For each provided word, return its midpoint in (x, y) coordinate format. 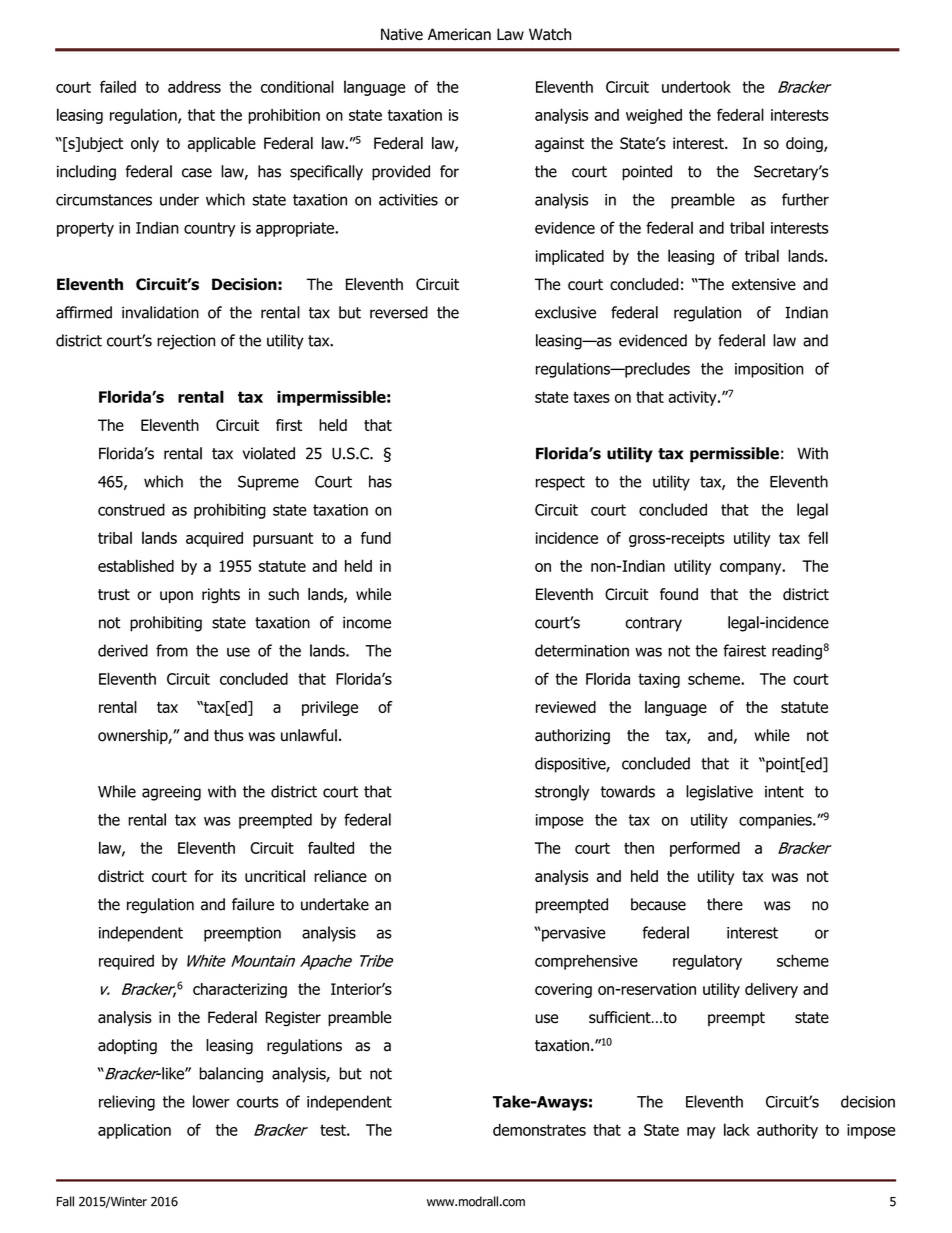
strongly (562, 793)
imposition (769, 370)
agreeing (171, 793)
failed (118, 86)
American (459, 34)
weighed (654, 116)
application (134, 1131)
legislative (719, 793)
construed (131, 509)
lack (737, 1129)
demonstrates (539, 1130)
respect (560, 483)
